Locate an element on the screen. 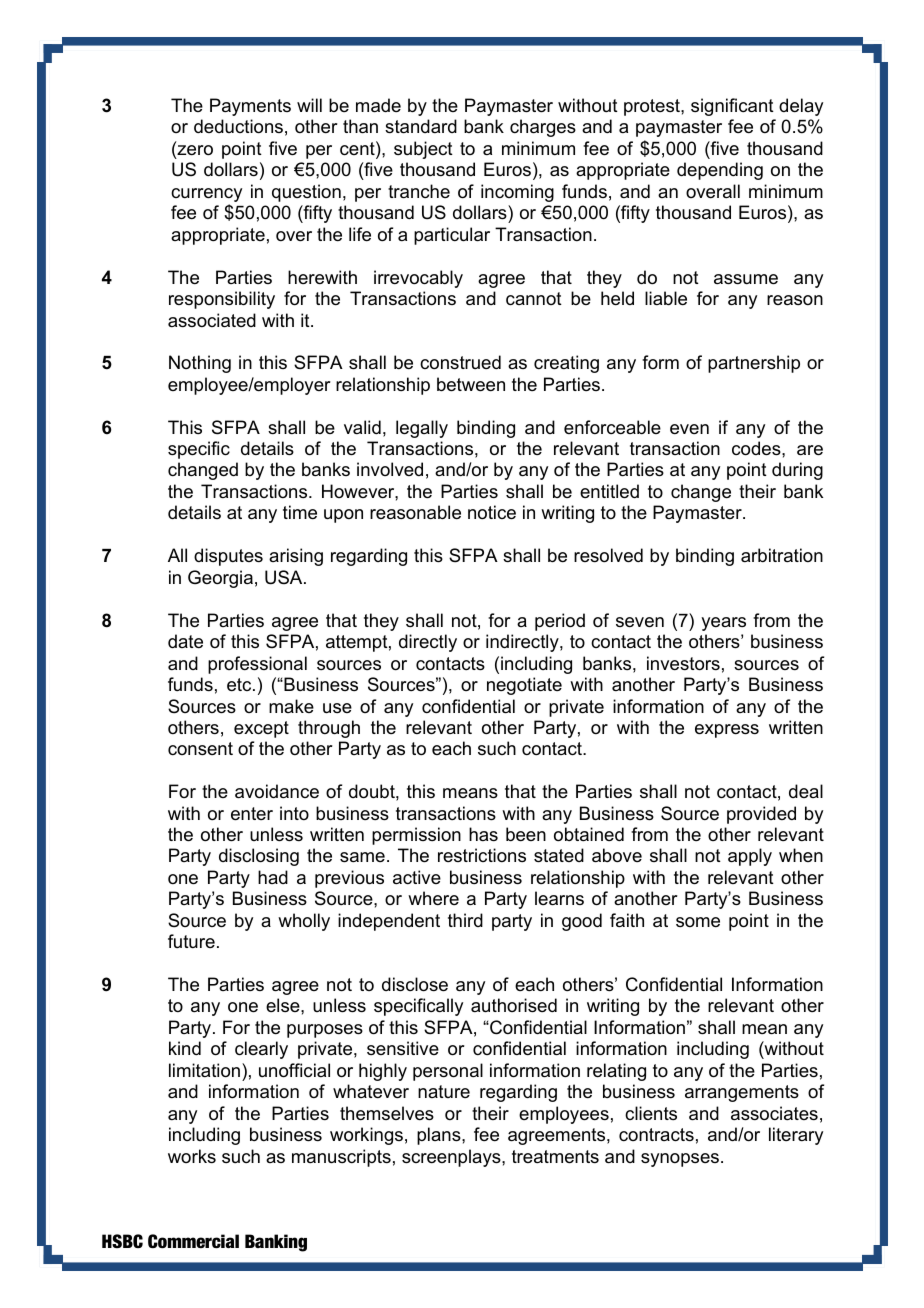 The width and height of the screenshot is (924, 1308). subject is located at coordinates (423, 150).
